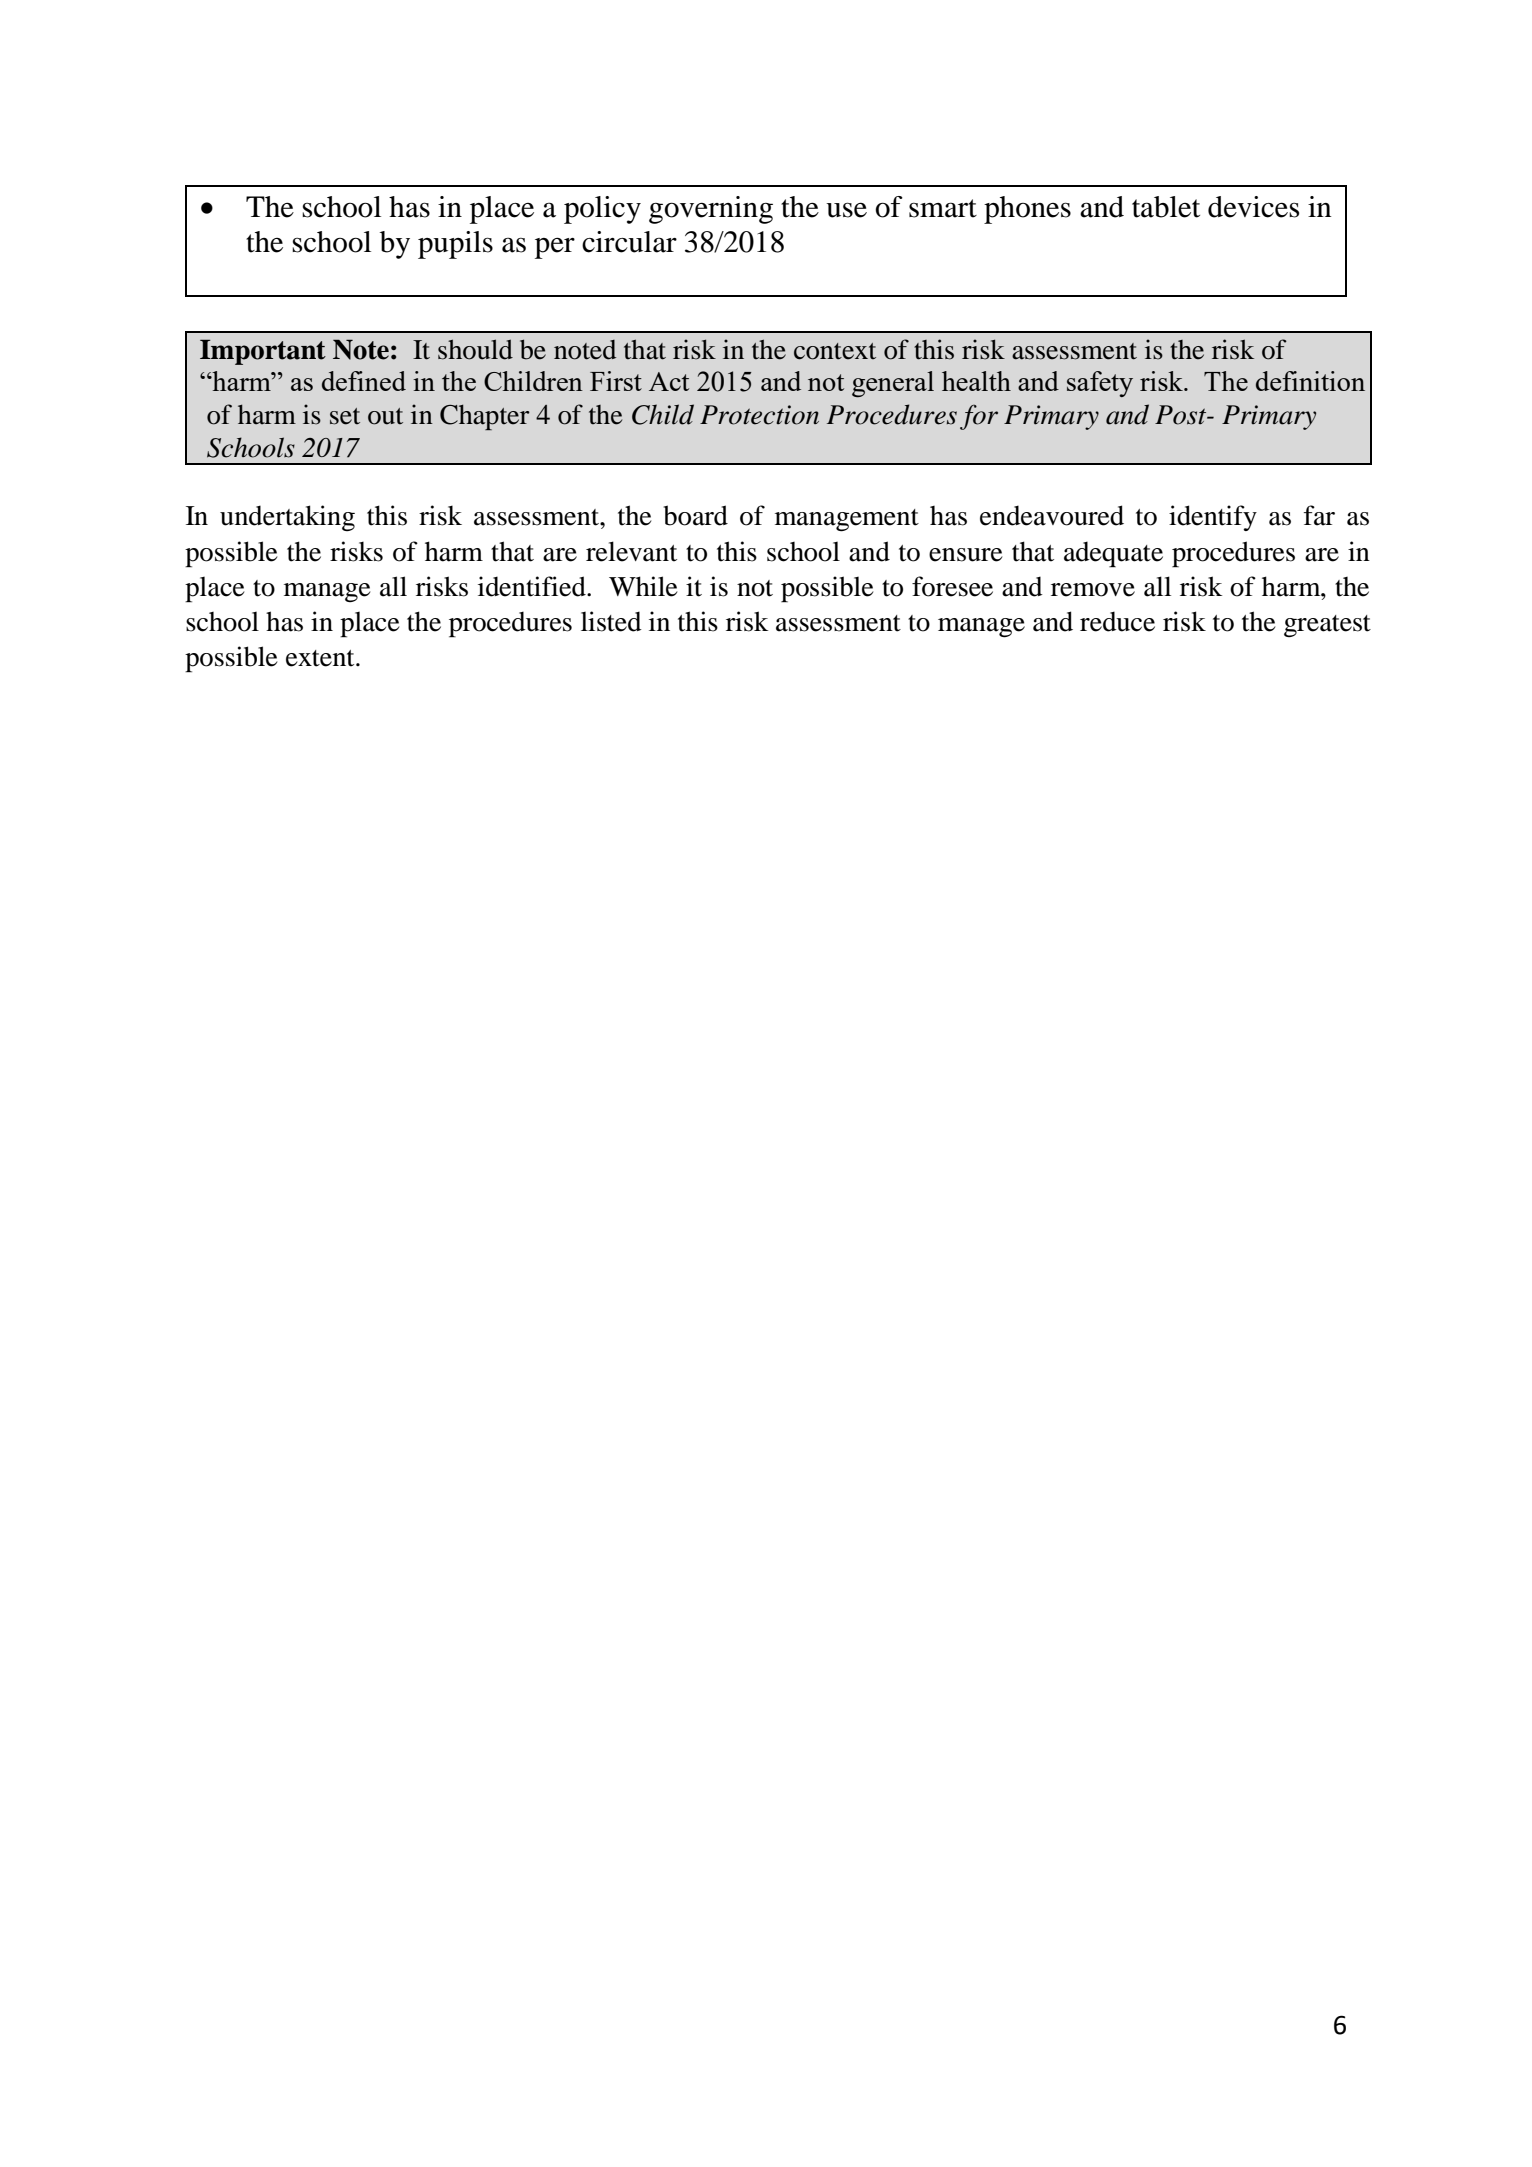 Image resolution: width=1532 pixels, height=2167 pixels. Describe the element at coordinates (696, 515) in the screenshot. I see `board` at that location.
